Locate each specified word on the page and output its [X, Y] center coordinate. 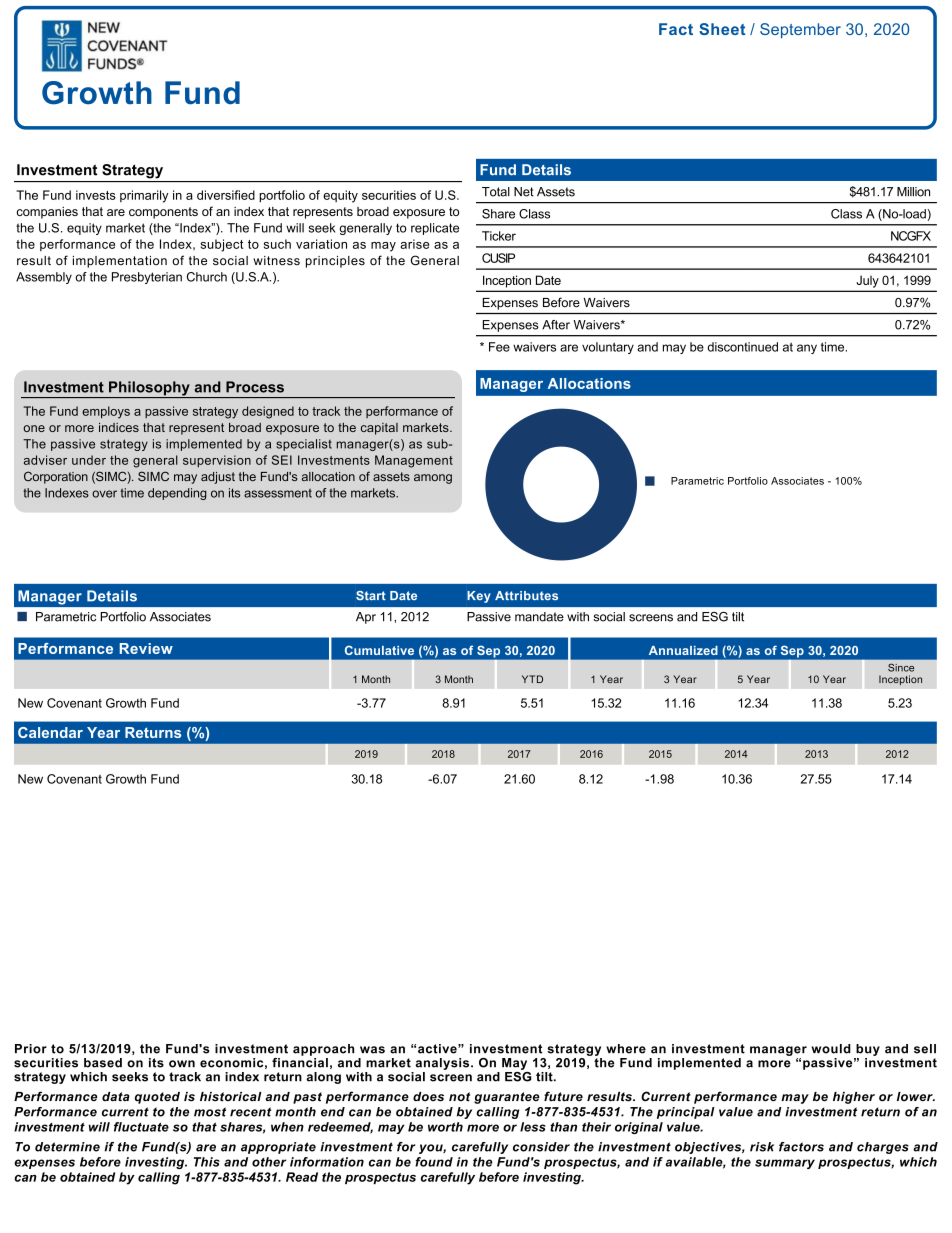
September [800, 30]
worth [445, 1127]
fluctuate [141, 1127]
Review [146, 648]
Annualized [683, 650]
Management [414, 461]
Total [496, 192]
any [807, 349]
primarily [144, 196]
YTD [532, 679]
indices [119, 427]
